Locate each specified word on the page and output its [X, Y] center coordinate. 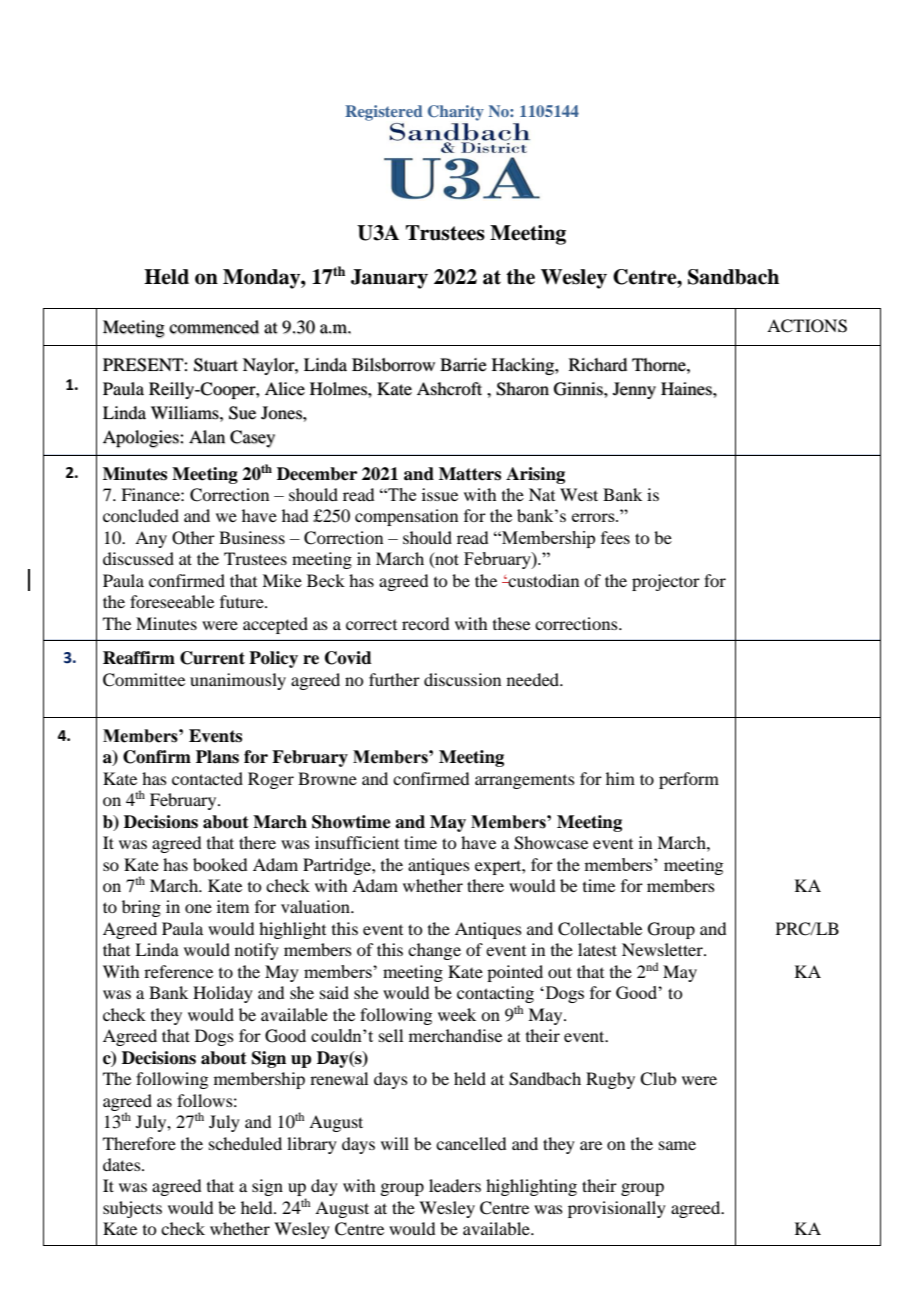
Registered [384, 113]
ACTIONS [807, 326]
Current [212, 658]
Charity [456, 113]
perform [689, 780]
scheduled [245, 1143]
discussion [462, 679]
